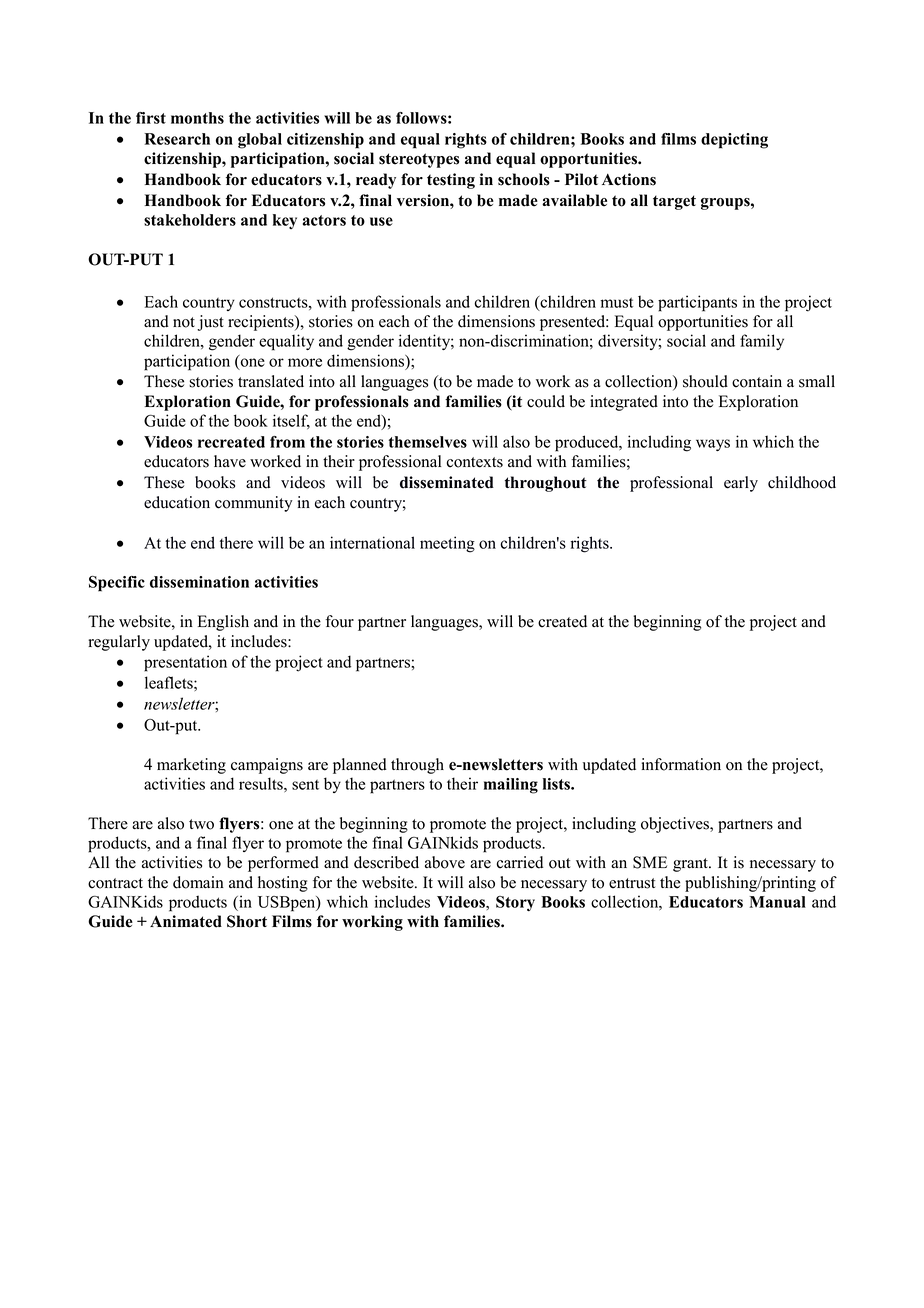 This screenshot has height=1308, width=924. What do you see at coordinates (734, 141) in the screenshot?
I see `depicting` at bounding box center [734, 141].
